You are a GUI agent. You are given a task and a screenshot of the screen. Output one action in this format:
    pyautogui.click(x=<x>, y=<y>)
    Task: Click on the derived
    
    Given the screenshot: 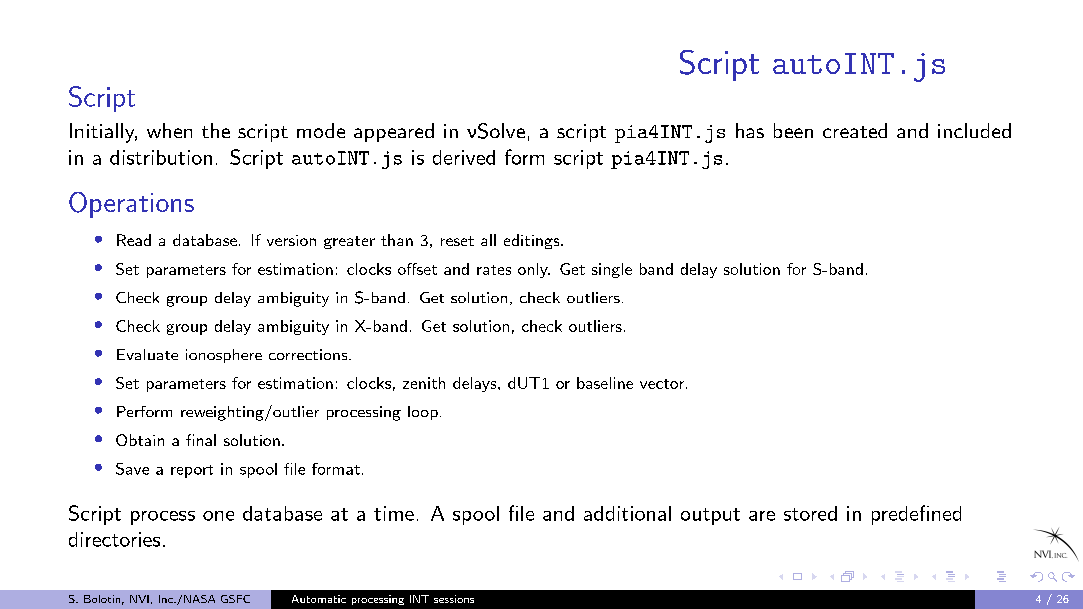 What is the action you would take?
    pyautogui.click(x=464, y=157)
